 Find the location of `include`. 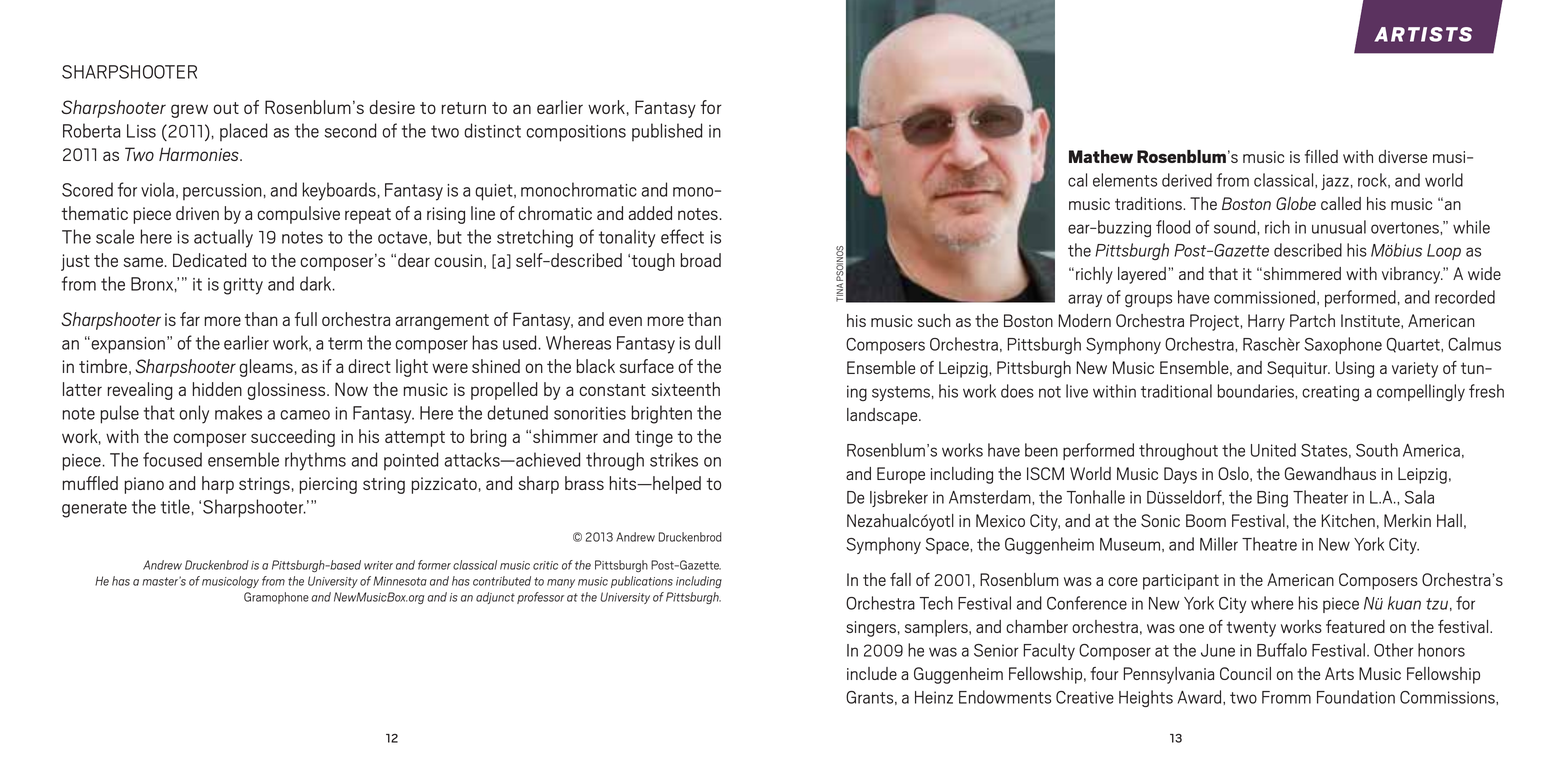

include is located at coordinates (872, 673).
